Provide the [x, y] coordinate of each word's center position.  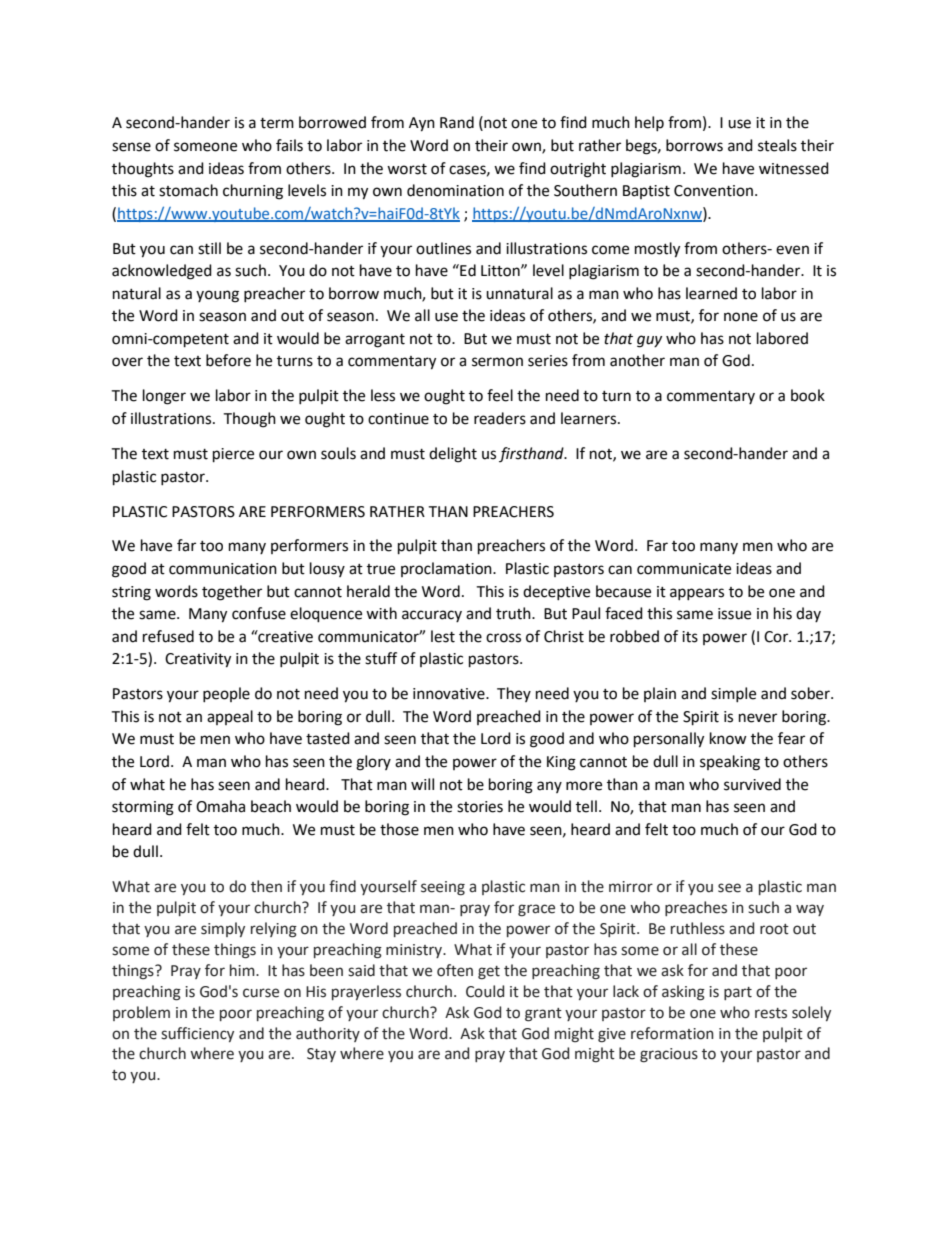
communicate [684, 569]
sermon [497, 362]
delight [453, 455]
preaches [696, 908]
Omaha [220, 806]
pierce [233, 455]
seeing [443, 888]
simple [733, 694]
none [741, 317]
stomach [188, 190]
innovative [450, 694]
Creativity [198, 660]
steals [777, 145]
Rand [457, 122]
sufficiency [197, 1034]
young [217, 296]
